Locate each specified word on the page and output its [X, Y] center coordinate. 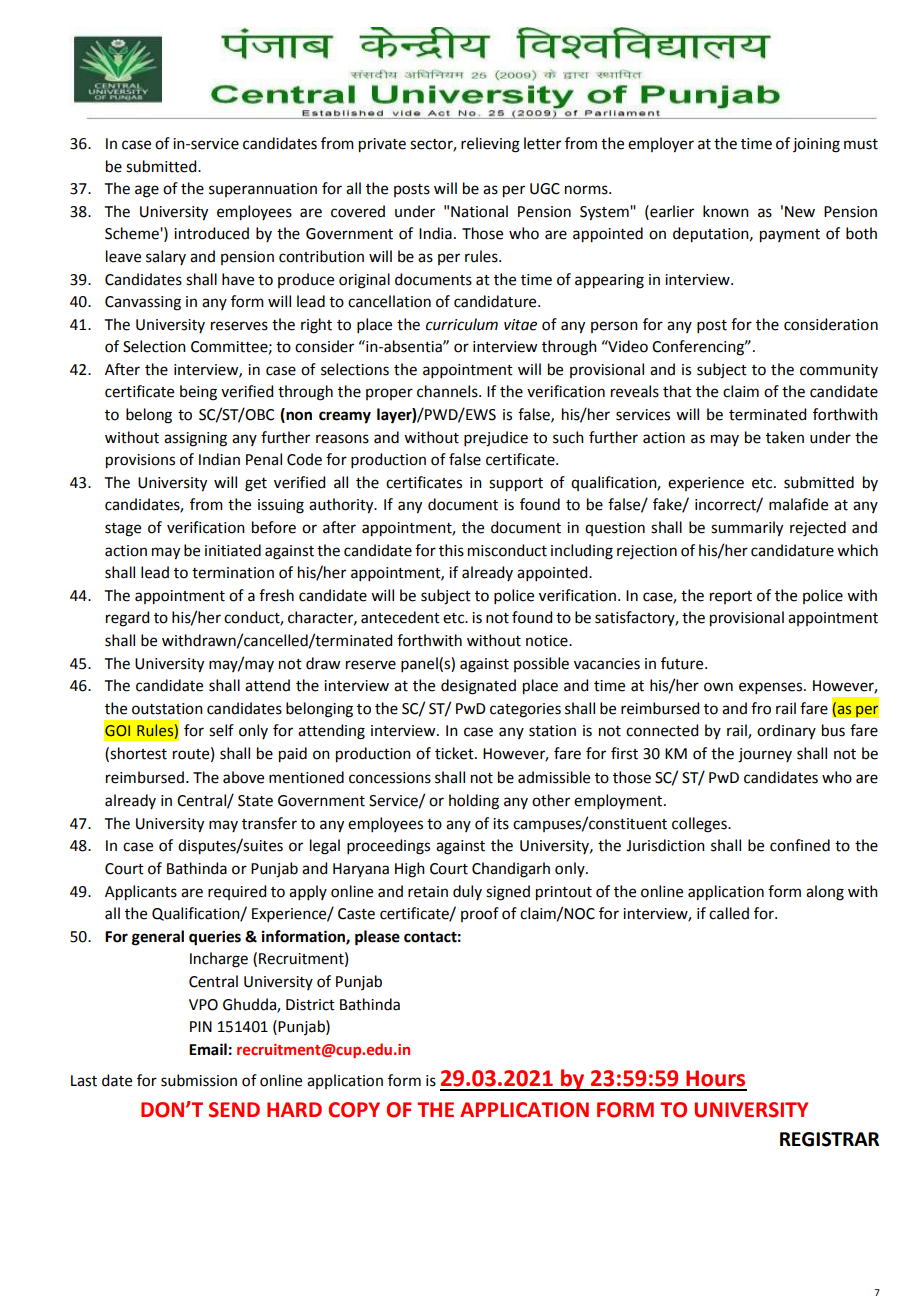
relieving [490, 145]
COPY [354, 1110]
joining [816, 145]
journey [765, 755]
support [516, 485]
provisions [140, 461]
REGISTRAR [829, 1139]
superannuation [263, 190]
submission [199, 1080]
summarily [747, 529]
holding [474, 802]
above [243, 777]
